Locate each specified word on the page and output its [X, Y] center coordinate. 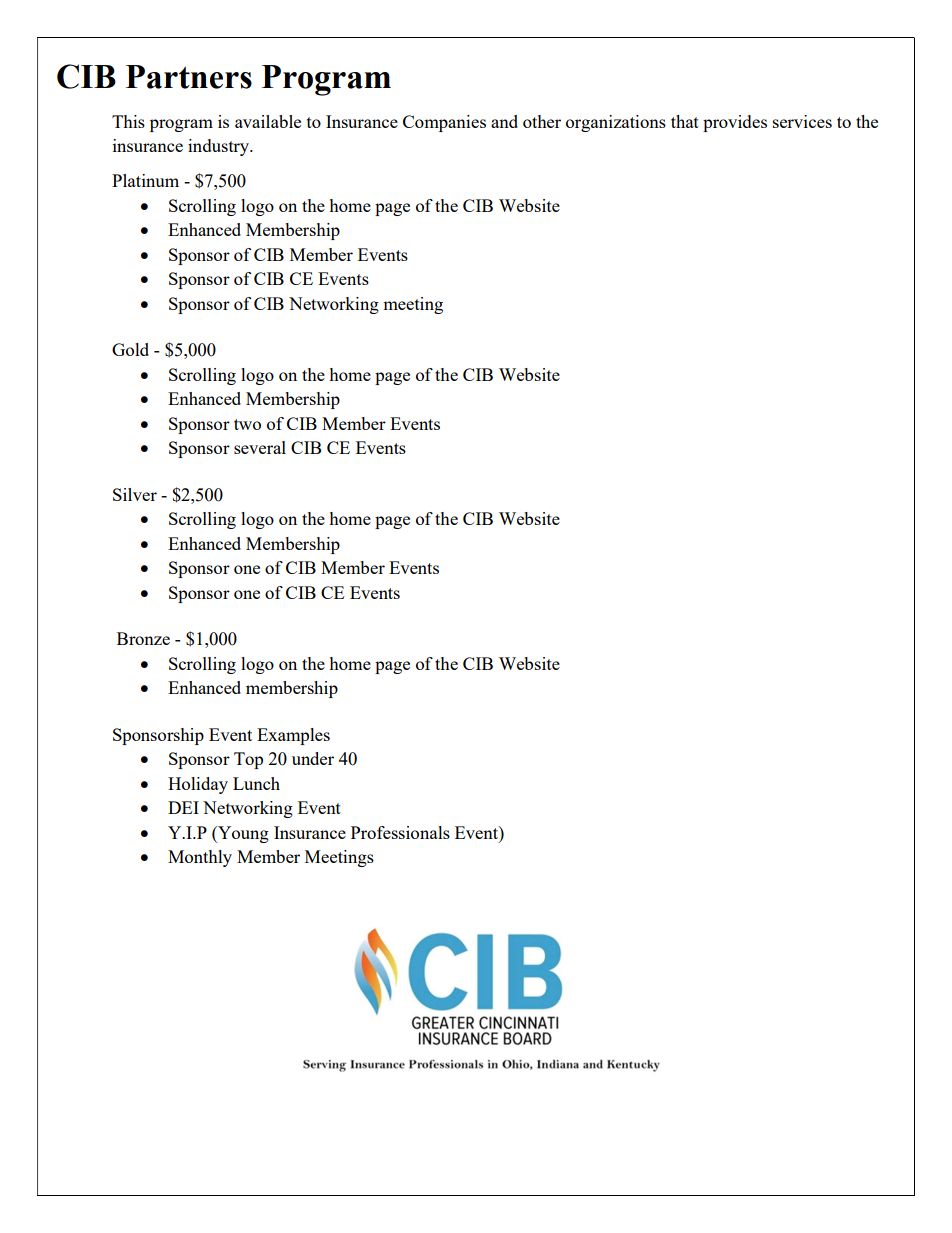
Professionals [400, 832]
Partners [189, 77]
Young [242, 834]
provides [735, 123]
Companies [444, 123]
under [313, 758]
